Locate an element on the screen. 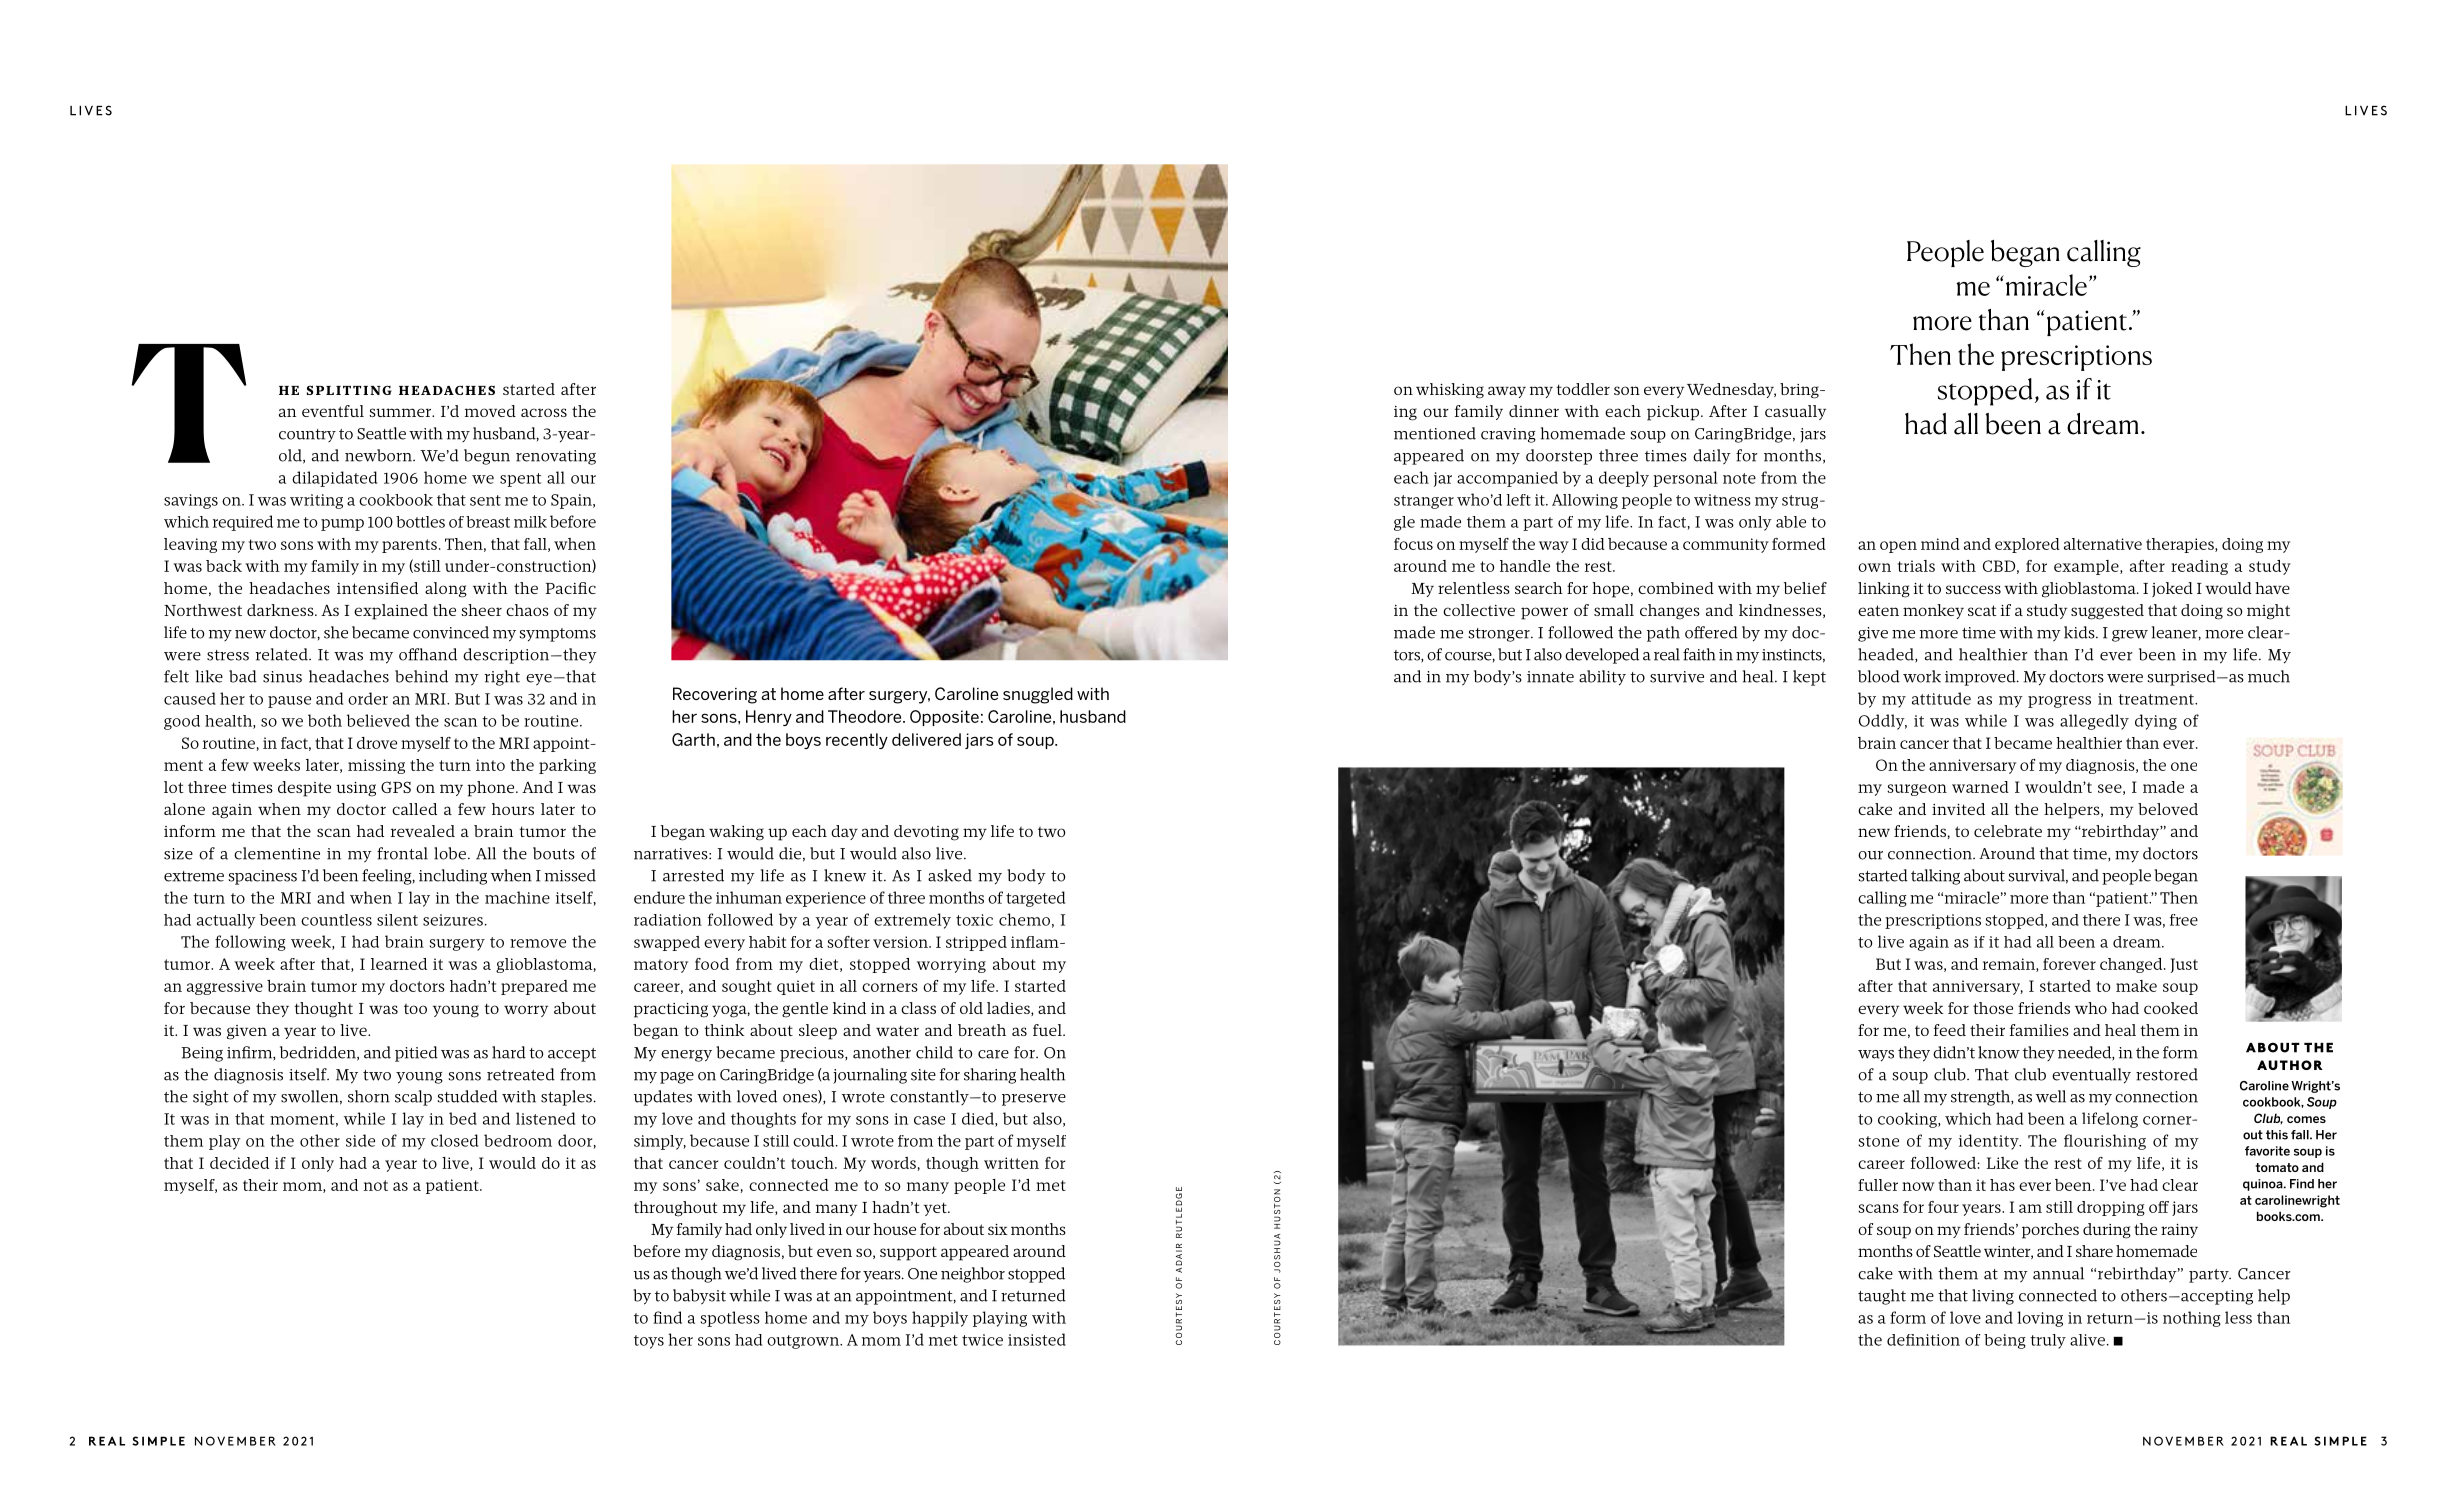 The image size is (2456, 1505). allegedly is located at coordinates (2094, 722).
